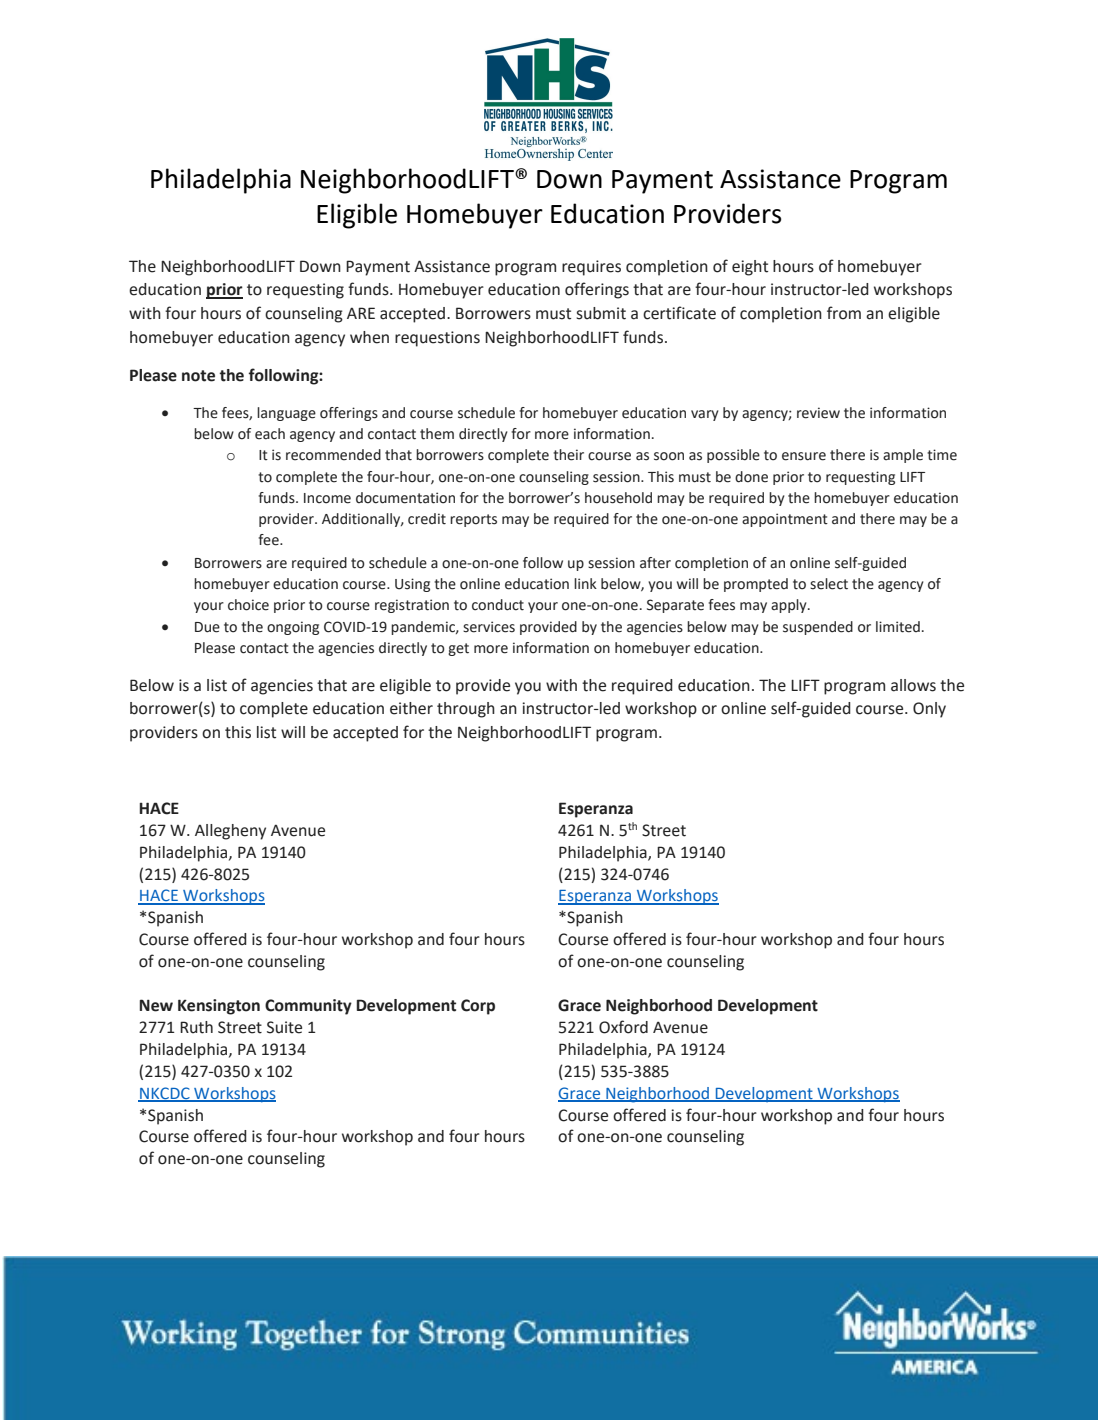 This document has height=1421, width=1098. I want to click on requires, so click(591, 268).
